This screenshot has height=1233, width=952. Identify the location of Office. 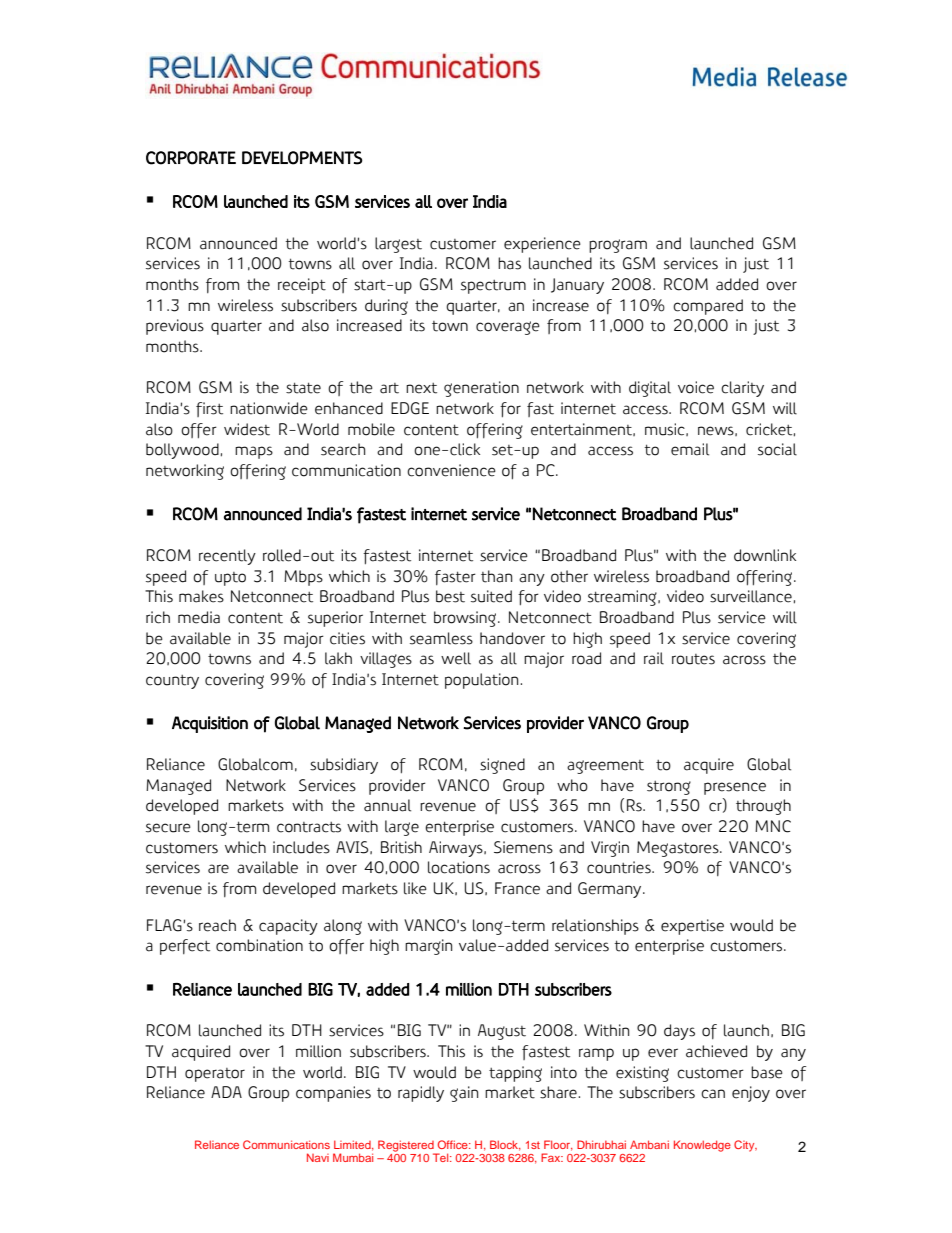
(454, 1144).
